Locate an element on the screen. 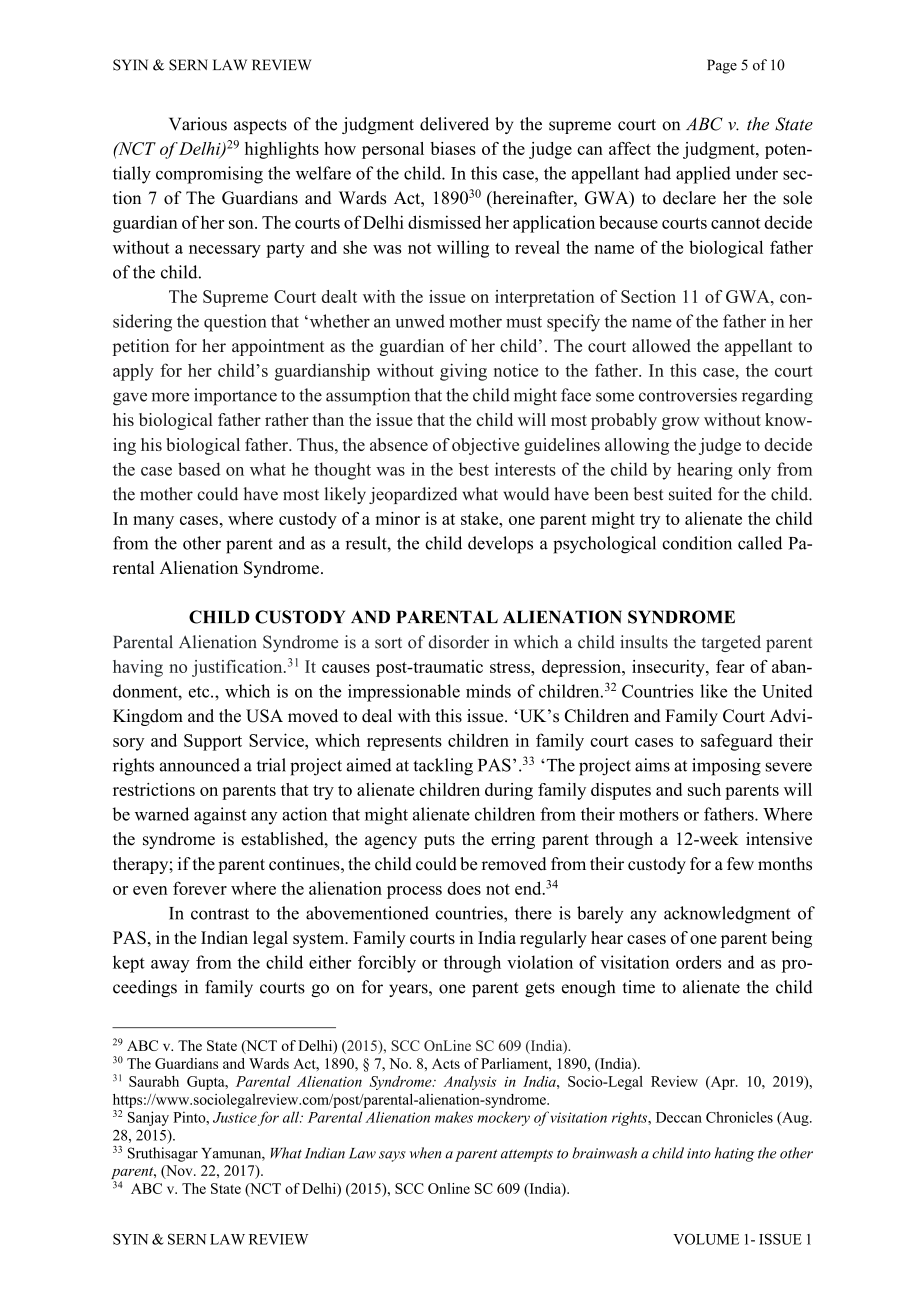 Image resolution: width=924 pixels, height=1308 pixels. few is located at coordinates (740, 864).
